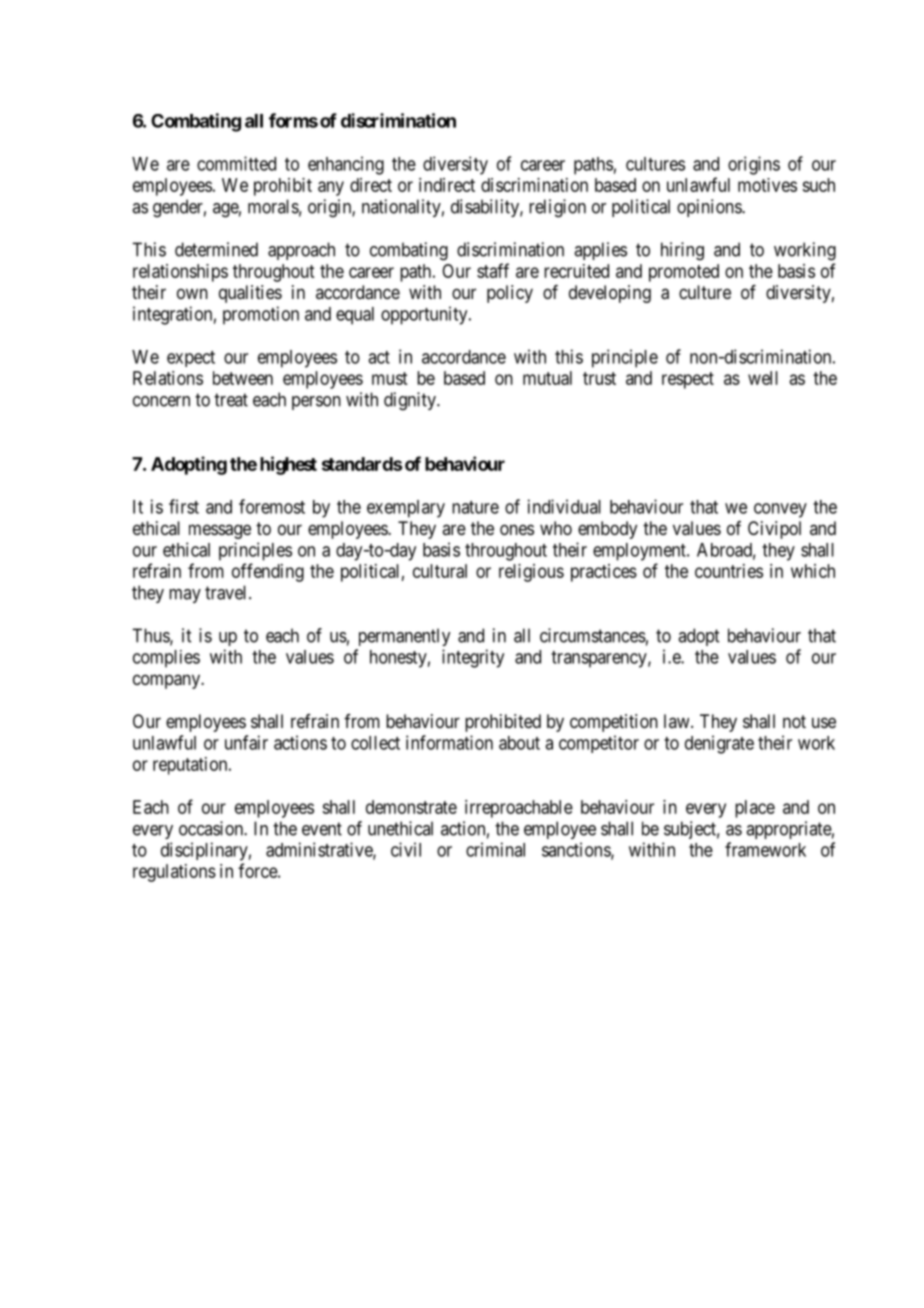  I want to click on travel, so click(227, 592).
